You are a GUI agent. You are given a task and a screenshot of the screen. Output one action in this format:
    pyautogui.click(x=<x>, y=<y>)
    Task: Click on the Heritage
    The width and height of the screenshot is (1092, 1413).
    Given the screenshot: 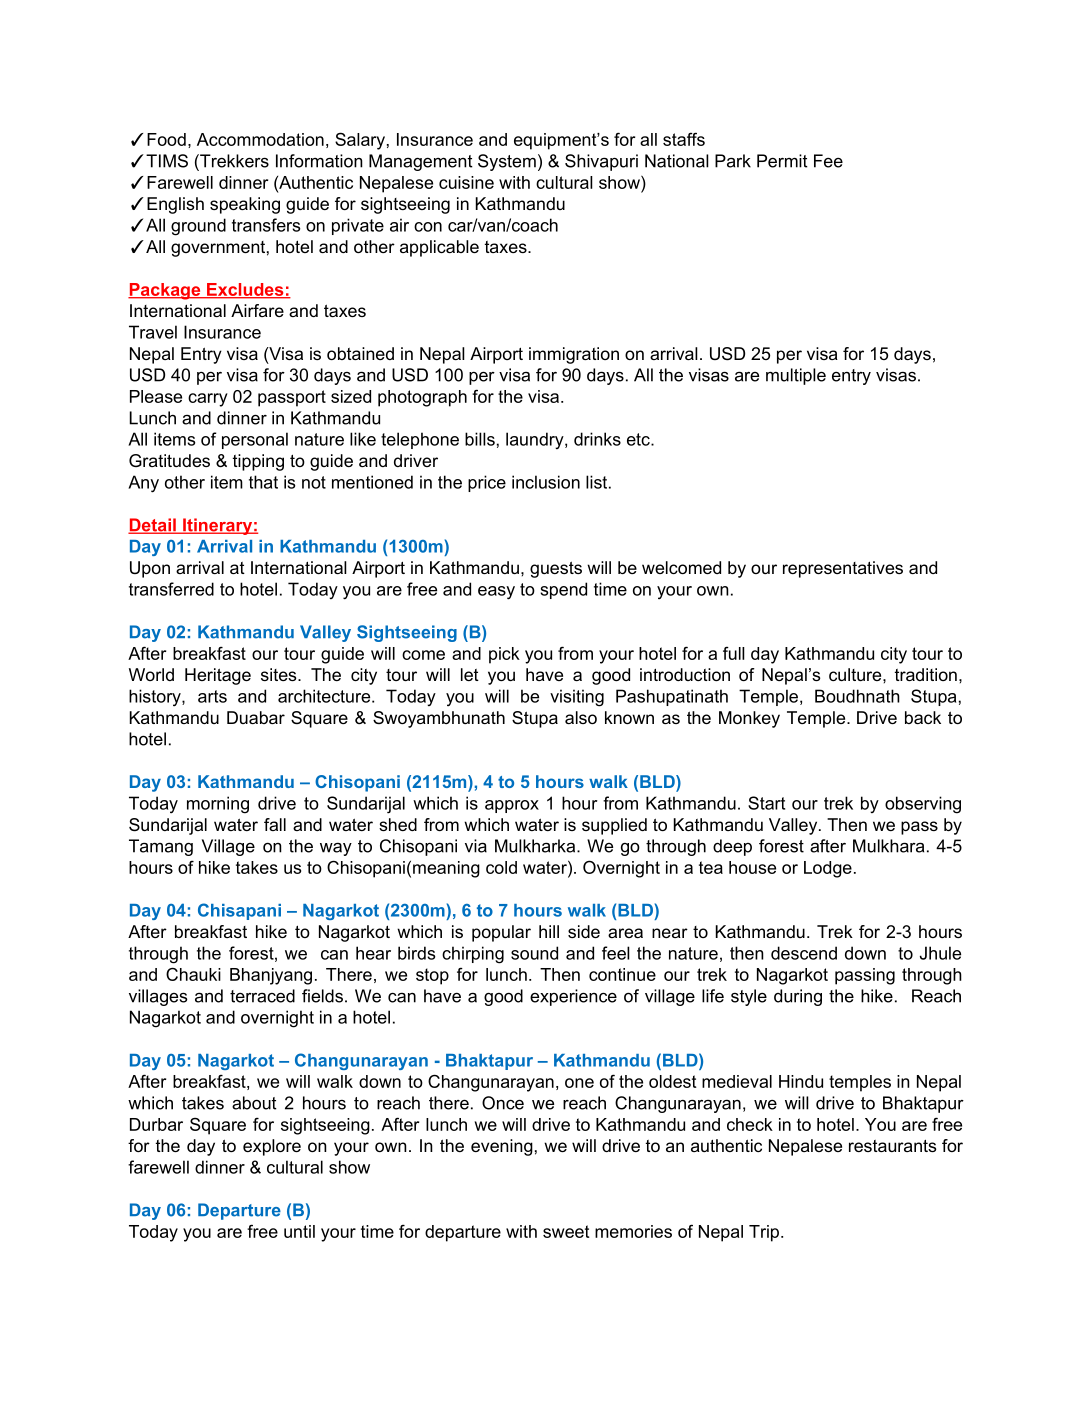 What is the action you would take?
    pyautogui.click(x=218, y=676)
